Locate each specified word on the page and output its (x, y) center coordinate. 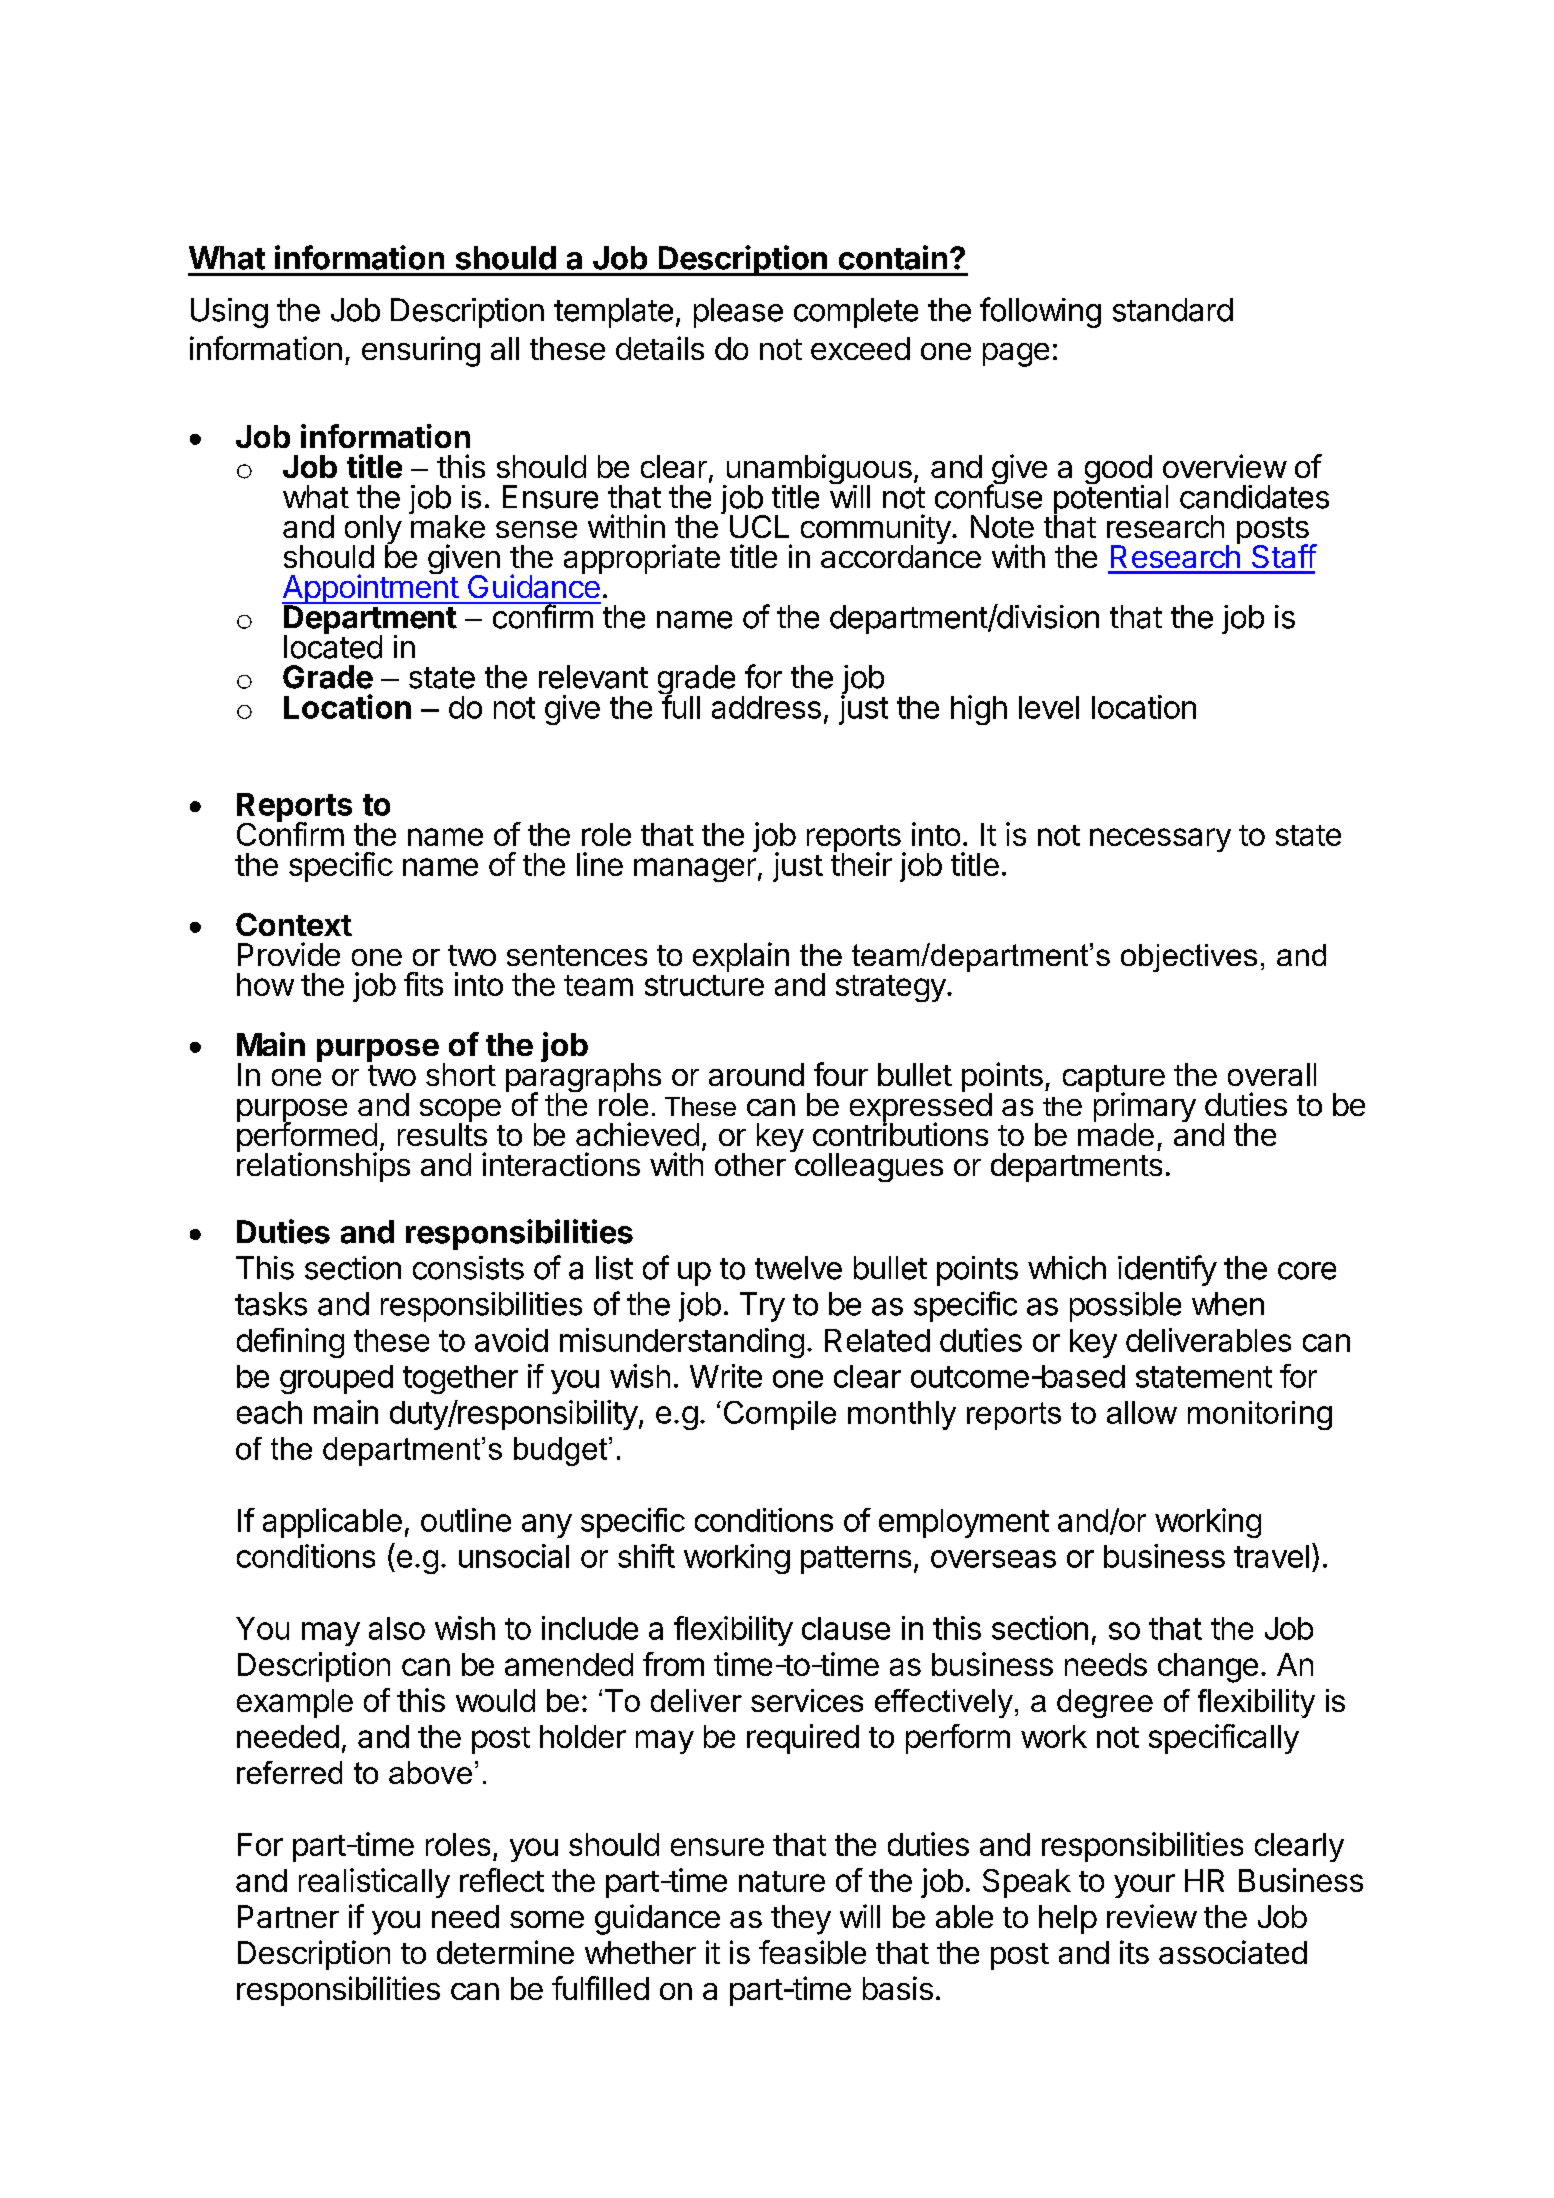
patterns (856, 1560)
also (397, 1628)
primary (1145, 1108)
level (1049, 707)
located (333, 646)
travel (1271, 1556)
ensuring (421, 351)
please (738, 313)
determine (505, 1952)
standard (1173, 310)
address (766, 707)
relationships (323, 1166)
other (750, 1164)
